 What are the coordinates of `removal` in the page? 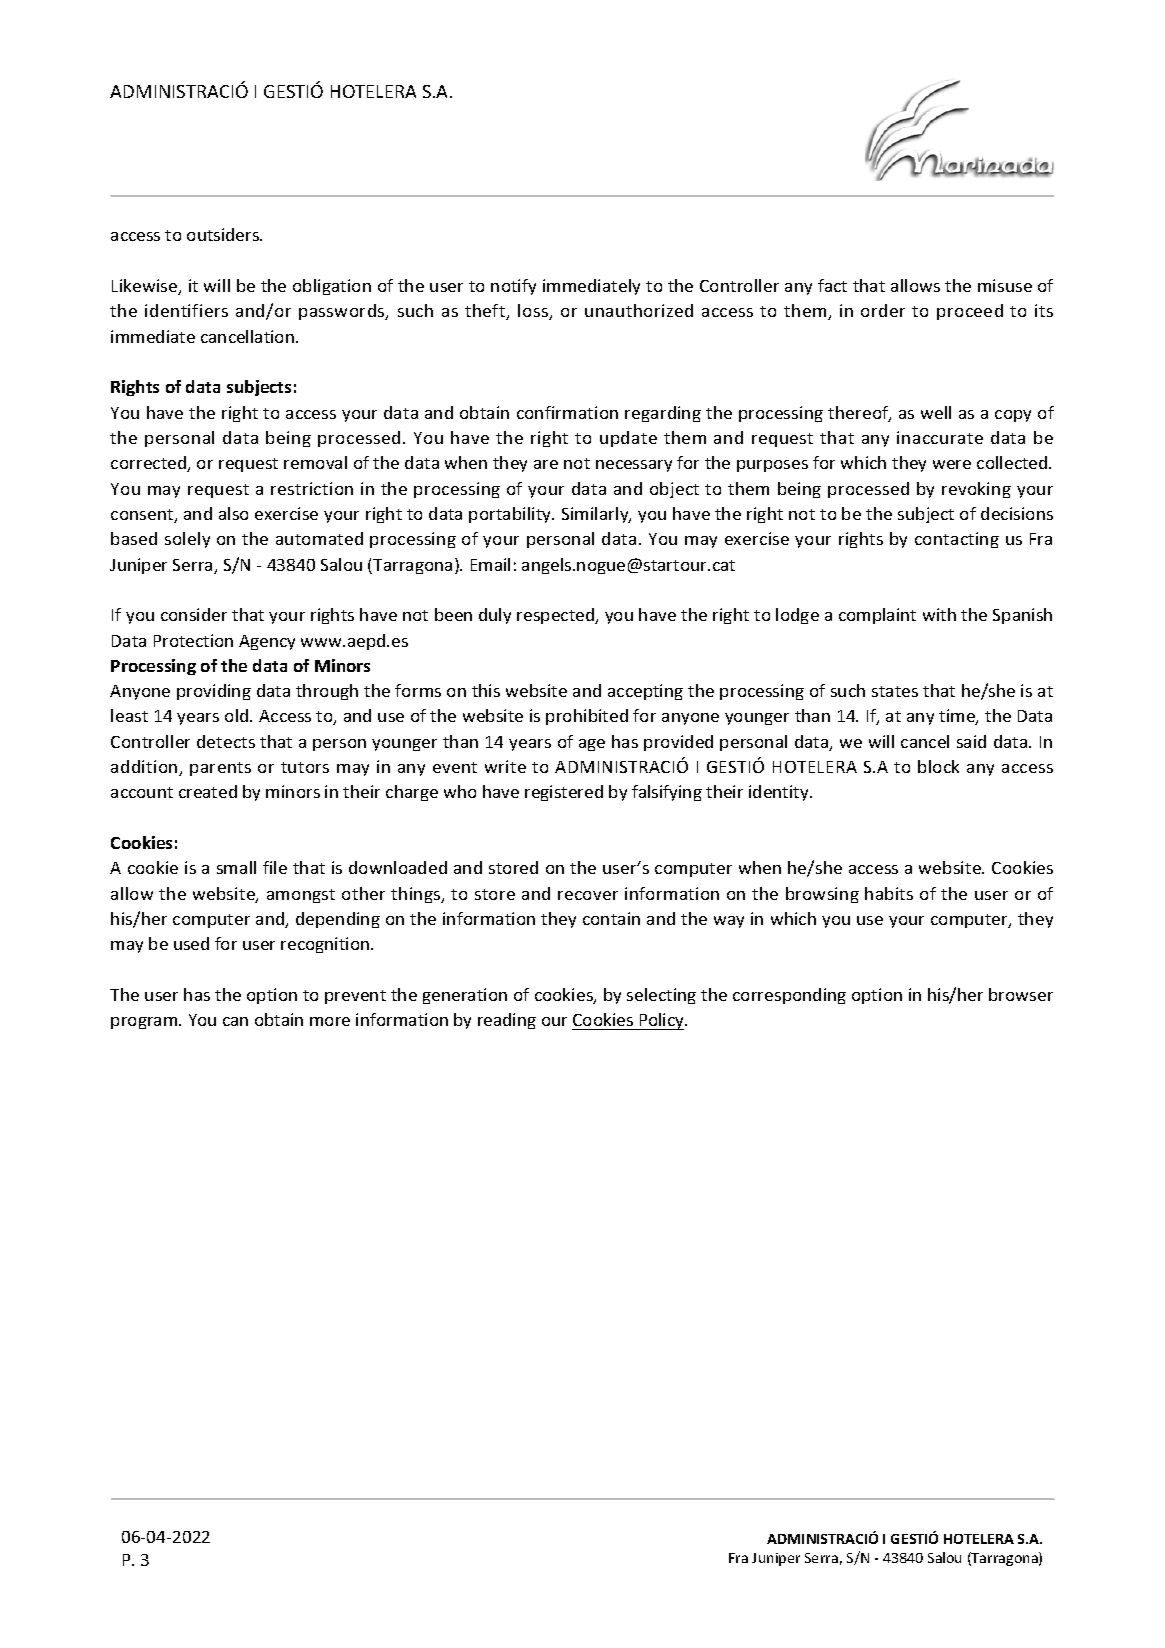 It's located at (315, 462).
